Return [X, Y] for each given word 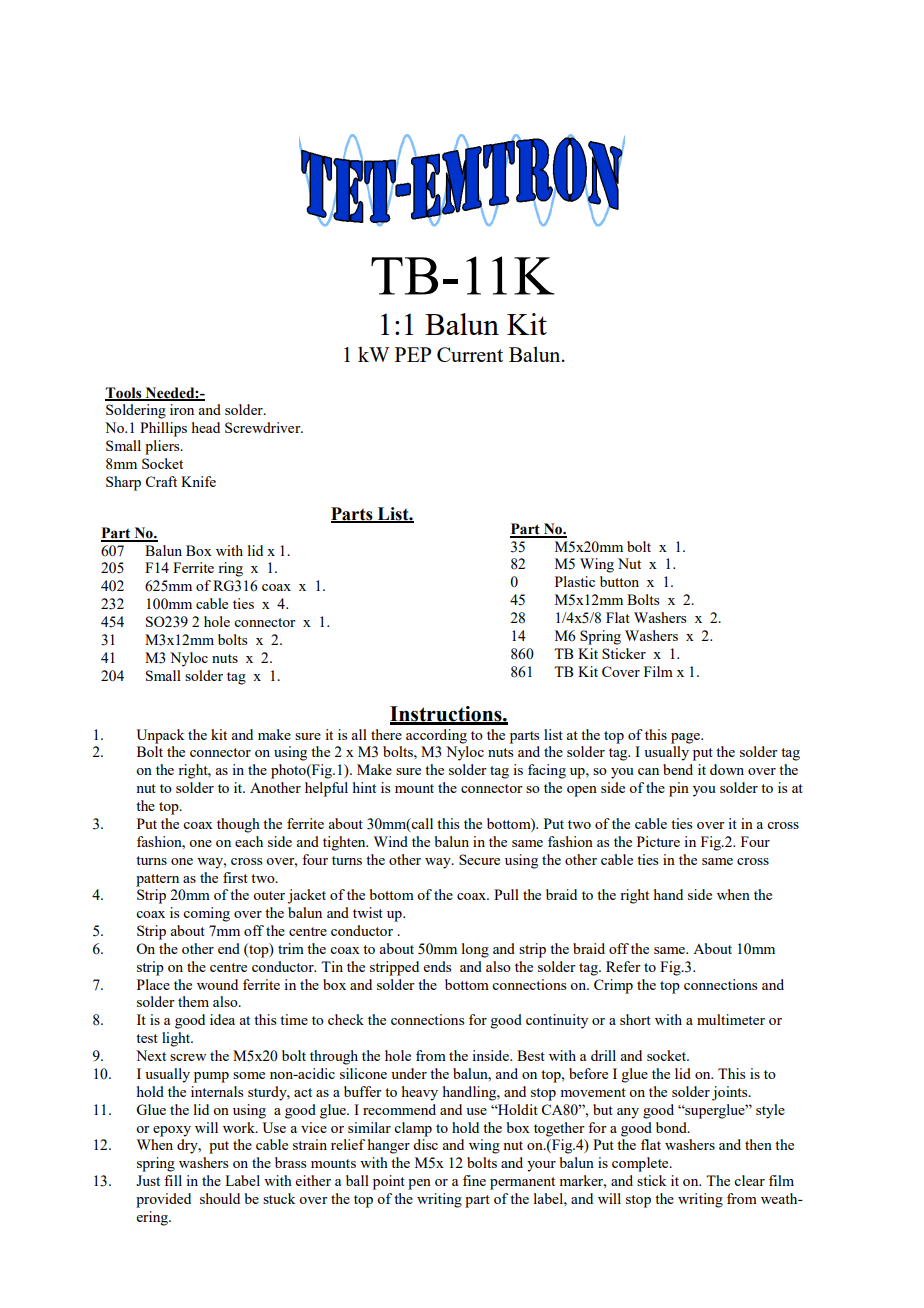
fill [173, 1180]
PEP [413, 354]
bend [678, 769]
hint [364, 787]
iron [182, 409]
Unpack [160, 736]
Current [470, 354]
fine [474, 1180]
